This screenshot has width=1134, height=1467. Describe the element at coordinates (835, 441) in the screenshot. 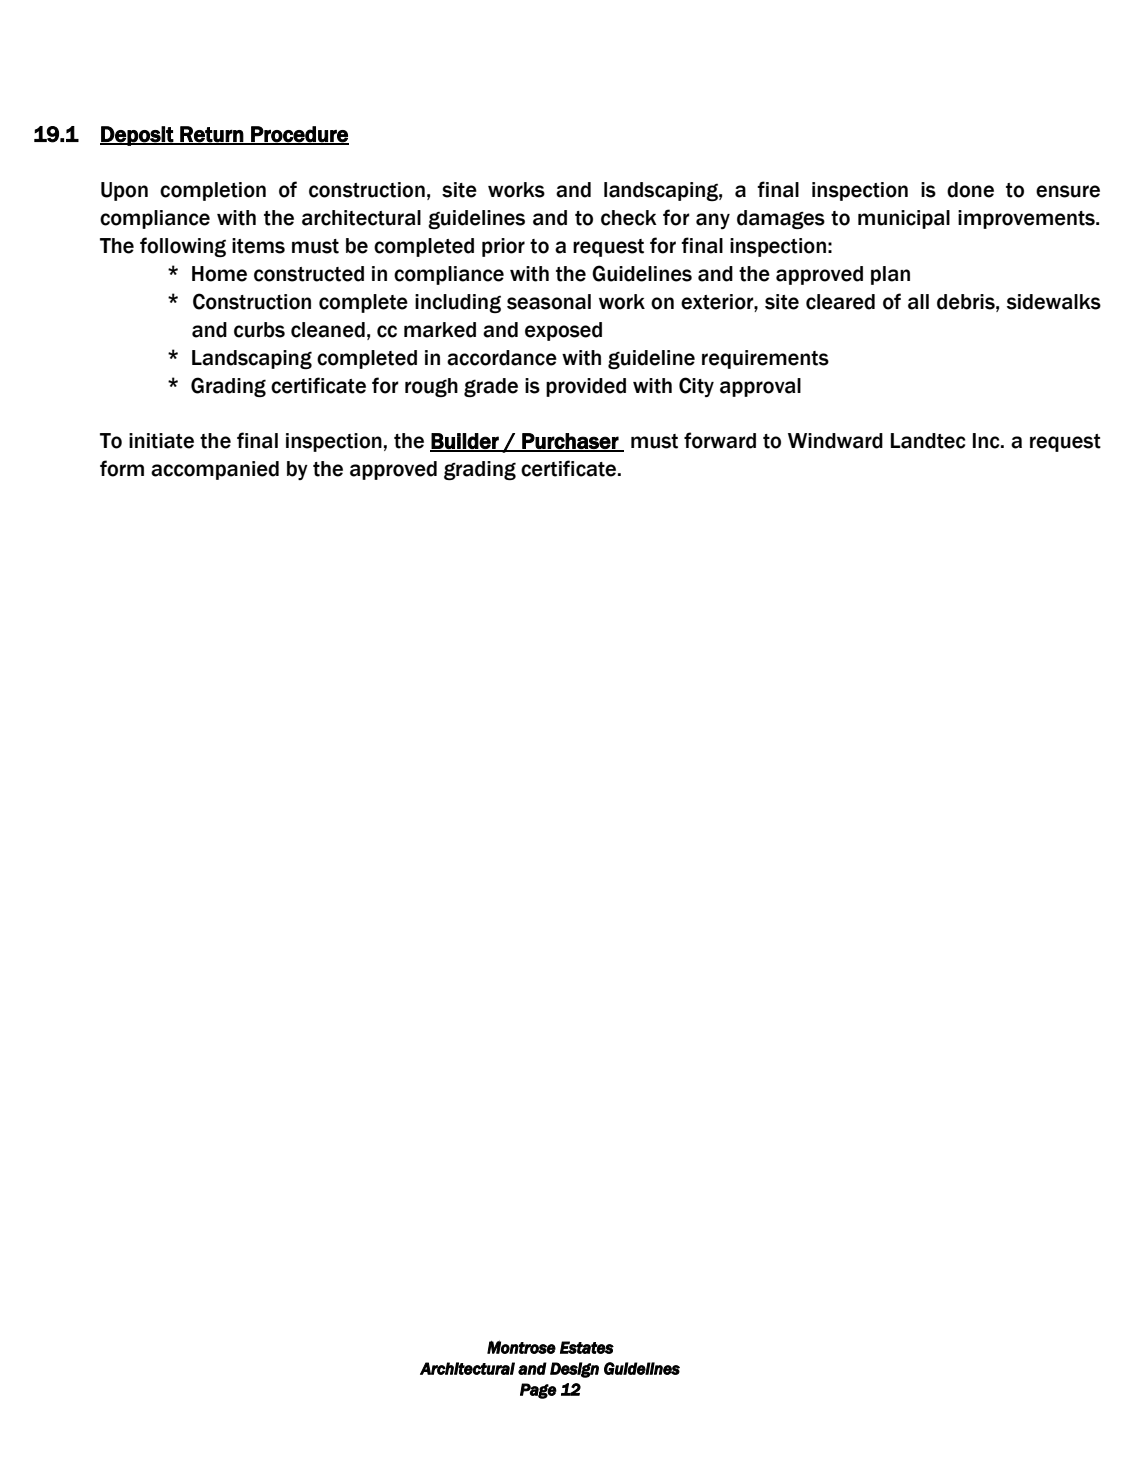

I see `Windward` at that location.
